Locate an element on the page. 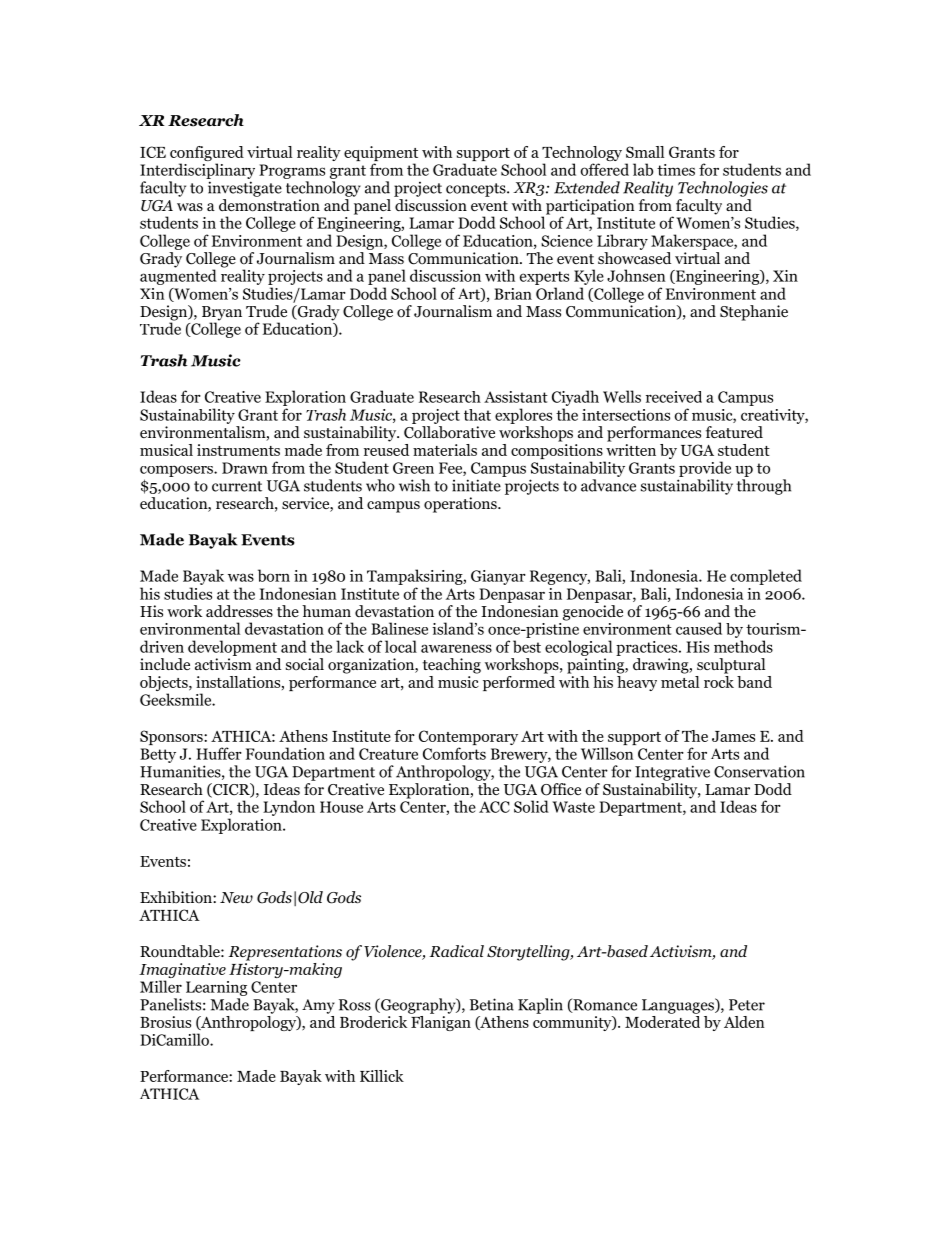 This image has height=1233, width=952. equipment is located at coordinates (381, 155).
